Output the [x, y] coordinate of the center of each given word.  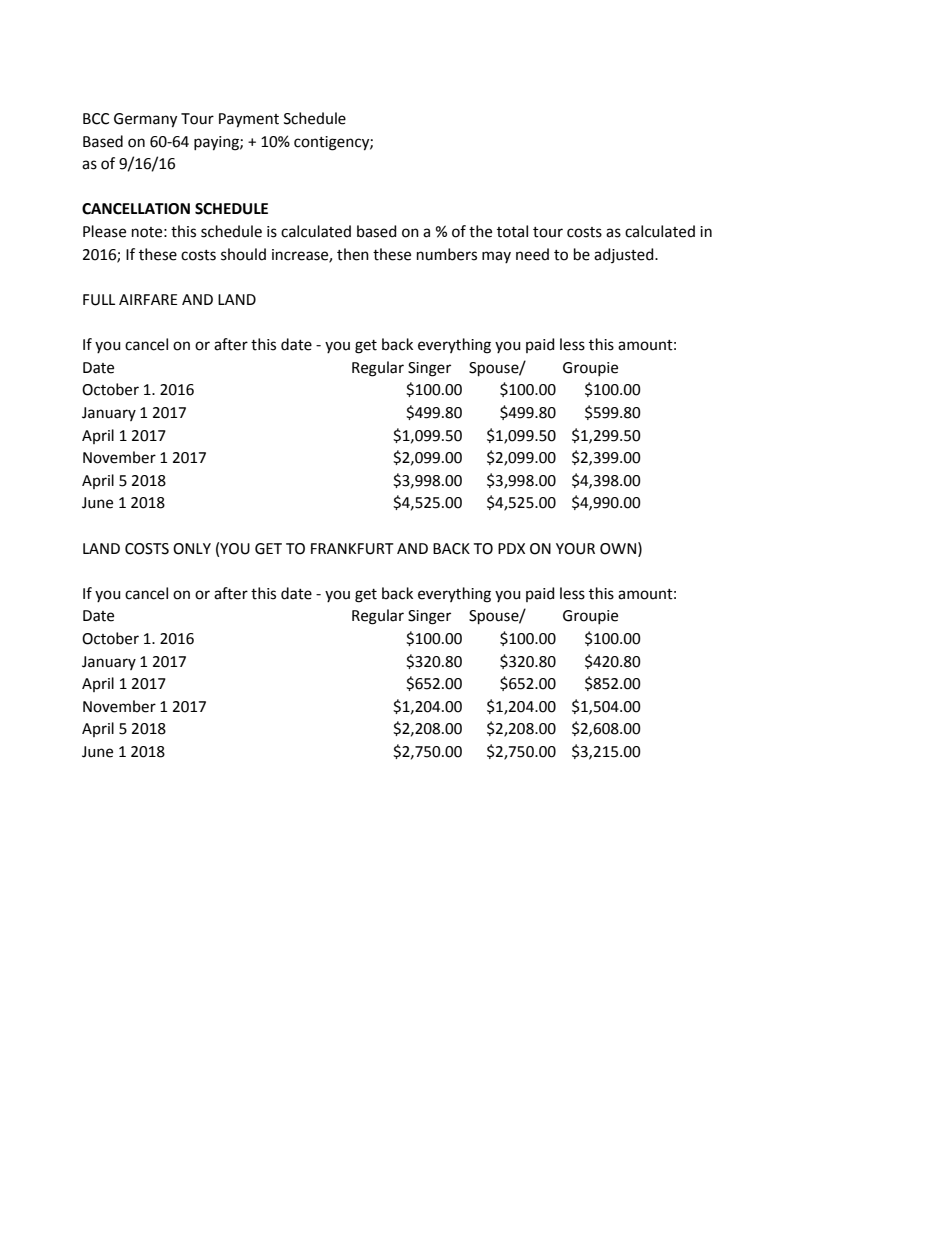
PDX [511, 548]
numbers [447, 254]
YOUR [575, 549]
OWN [618, 549]
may [496, 257]
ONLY [192, 549]
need [532, 254]
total [512, 231]
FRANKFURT [352, 549]
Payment [249, 120]
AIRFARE [148, 299]
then [353, 254]
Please [104, 231]
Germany [145, 120]
